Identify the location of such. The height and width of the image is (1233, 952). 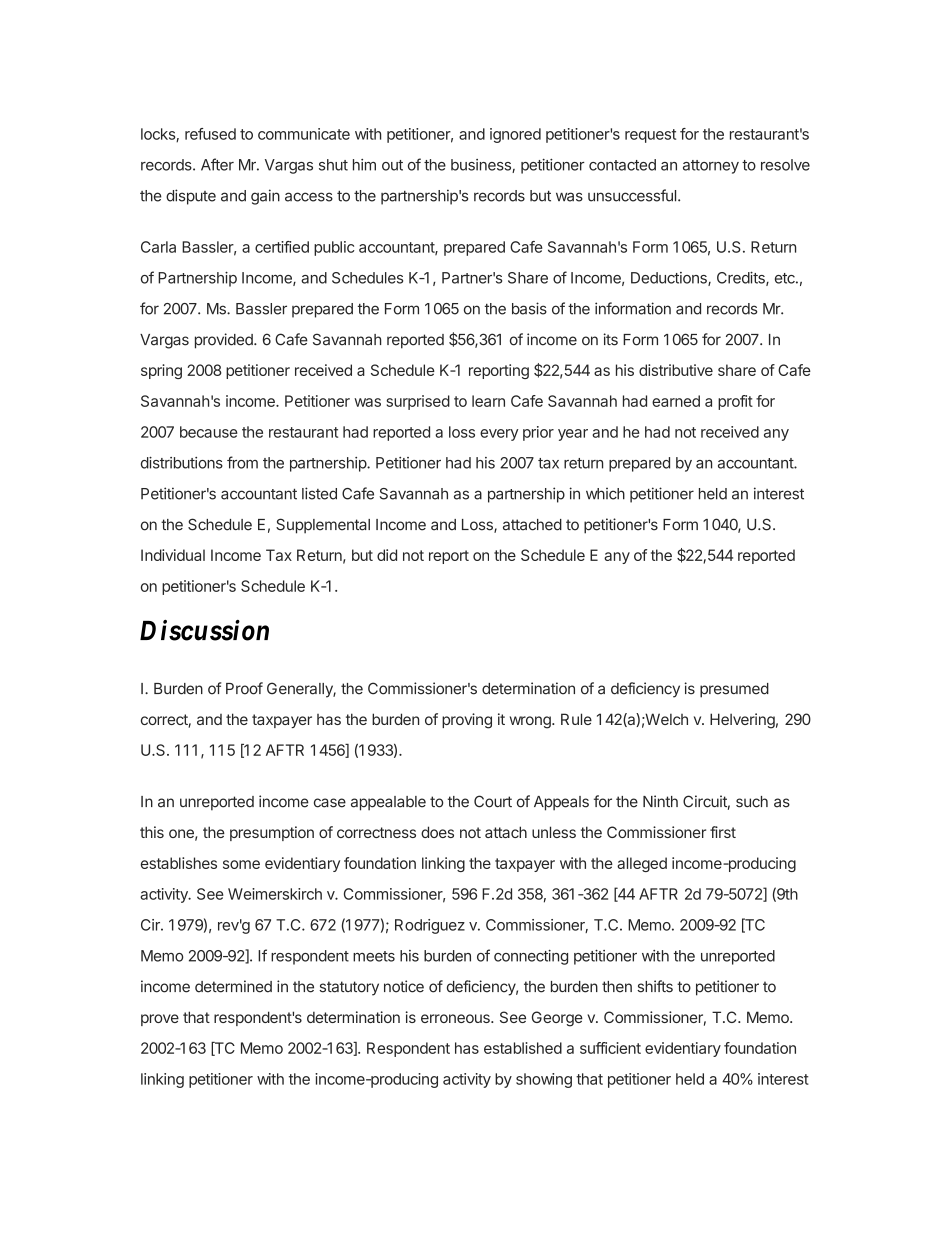
(752, 802).
